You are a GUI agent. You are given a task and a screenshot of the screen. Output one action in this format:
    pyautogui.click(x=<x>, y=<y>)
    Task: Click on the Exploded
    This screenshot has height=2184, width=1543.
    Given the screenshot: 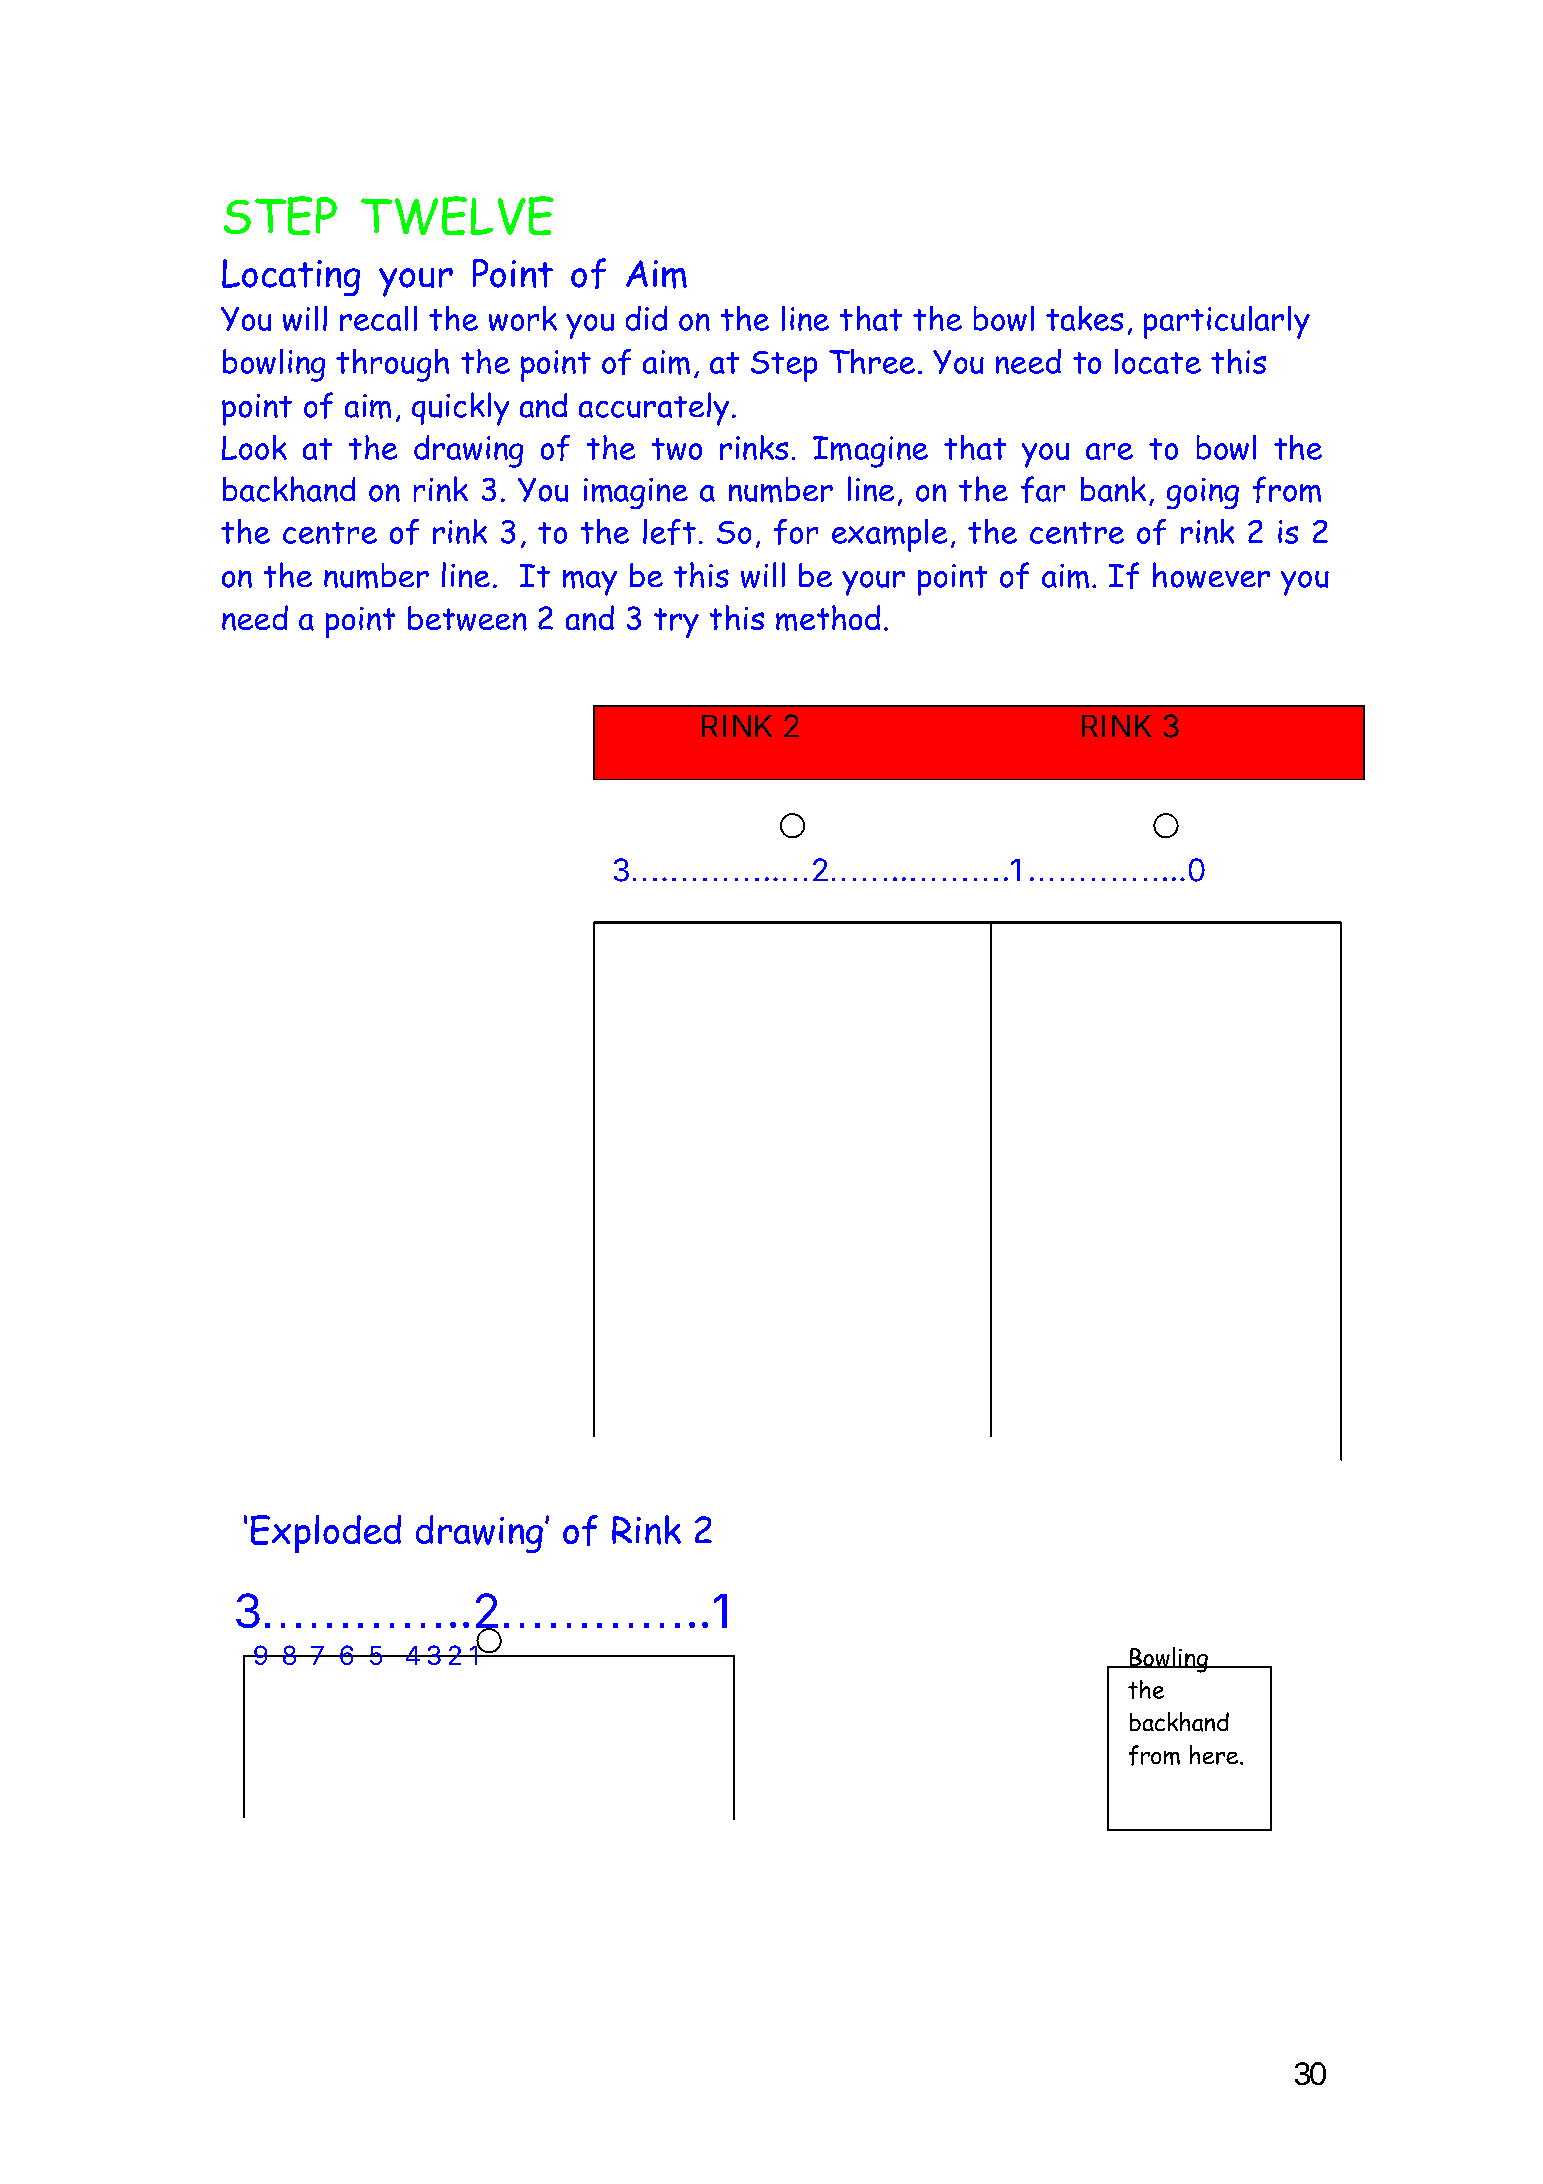 What is the action you would take?
    pyautogui.click(x=326, y=1534)
